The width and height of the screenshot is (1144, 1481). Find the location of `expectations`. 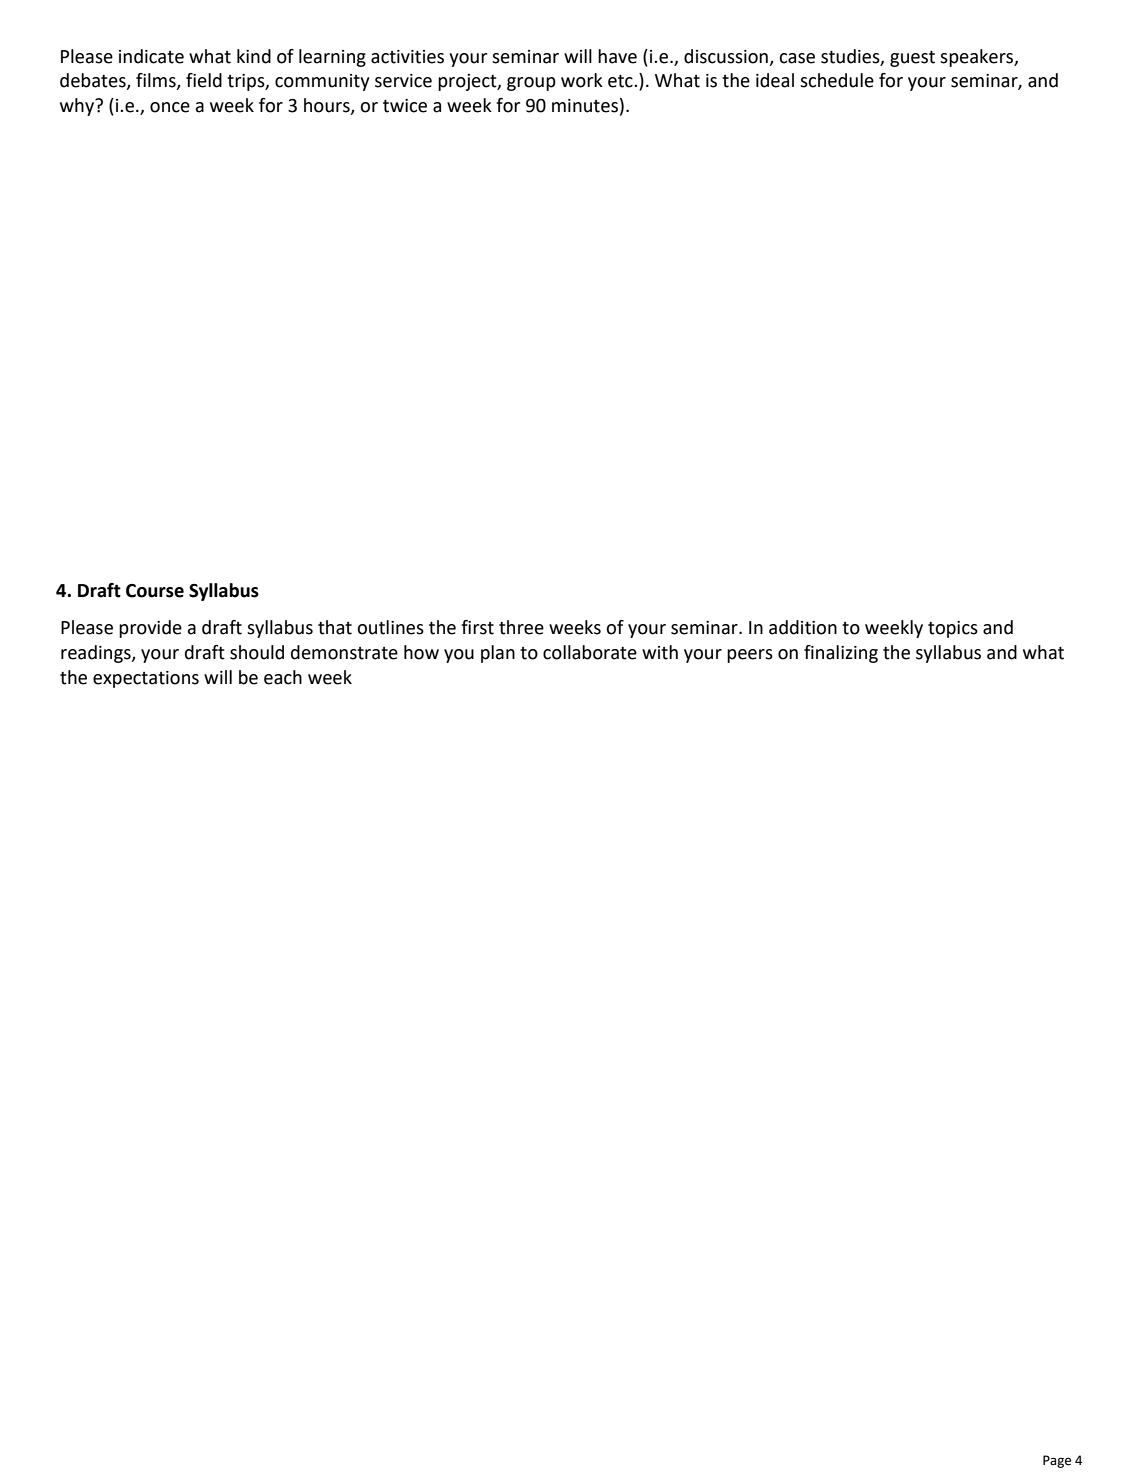

expectations is located at coordinates (146, 679).
